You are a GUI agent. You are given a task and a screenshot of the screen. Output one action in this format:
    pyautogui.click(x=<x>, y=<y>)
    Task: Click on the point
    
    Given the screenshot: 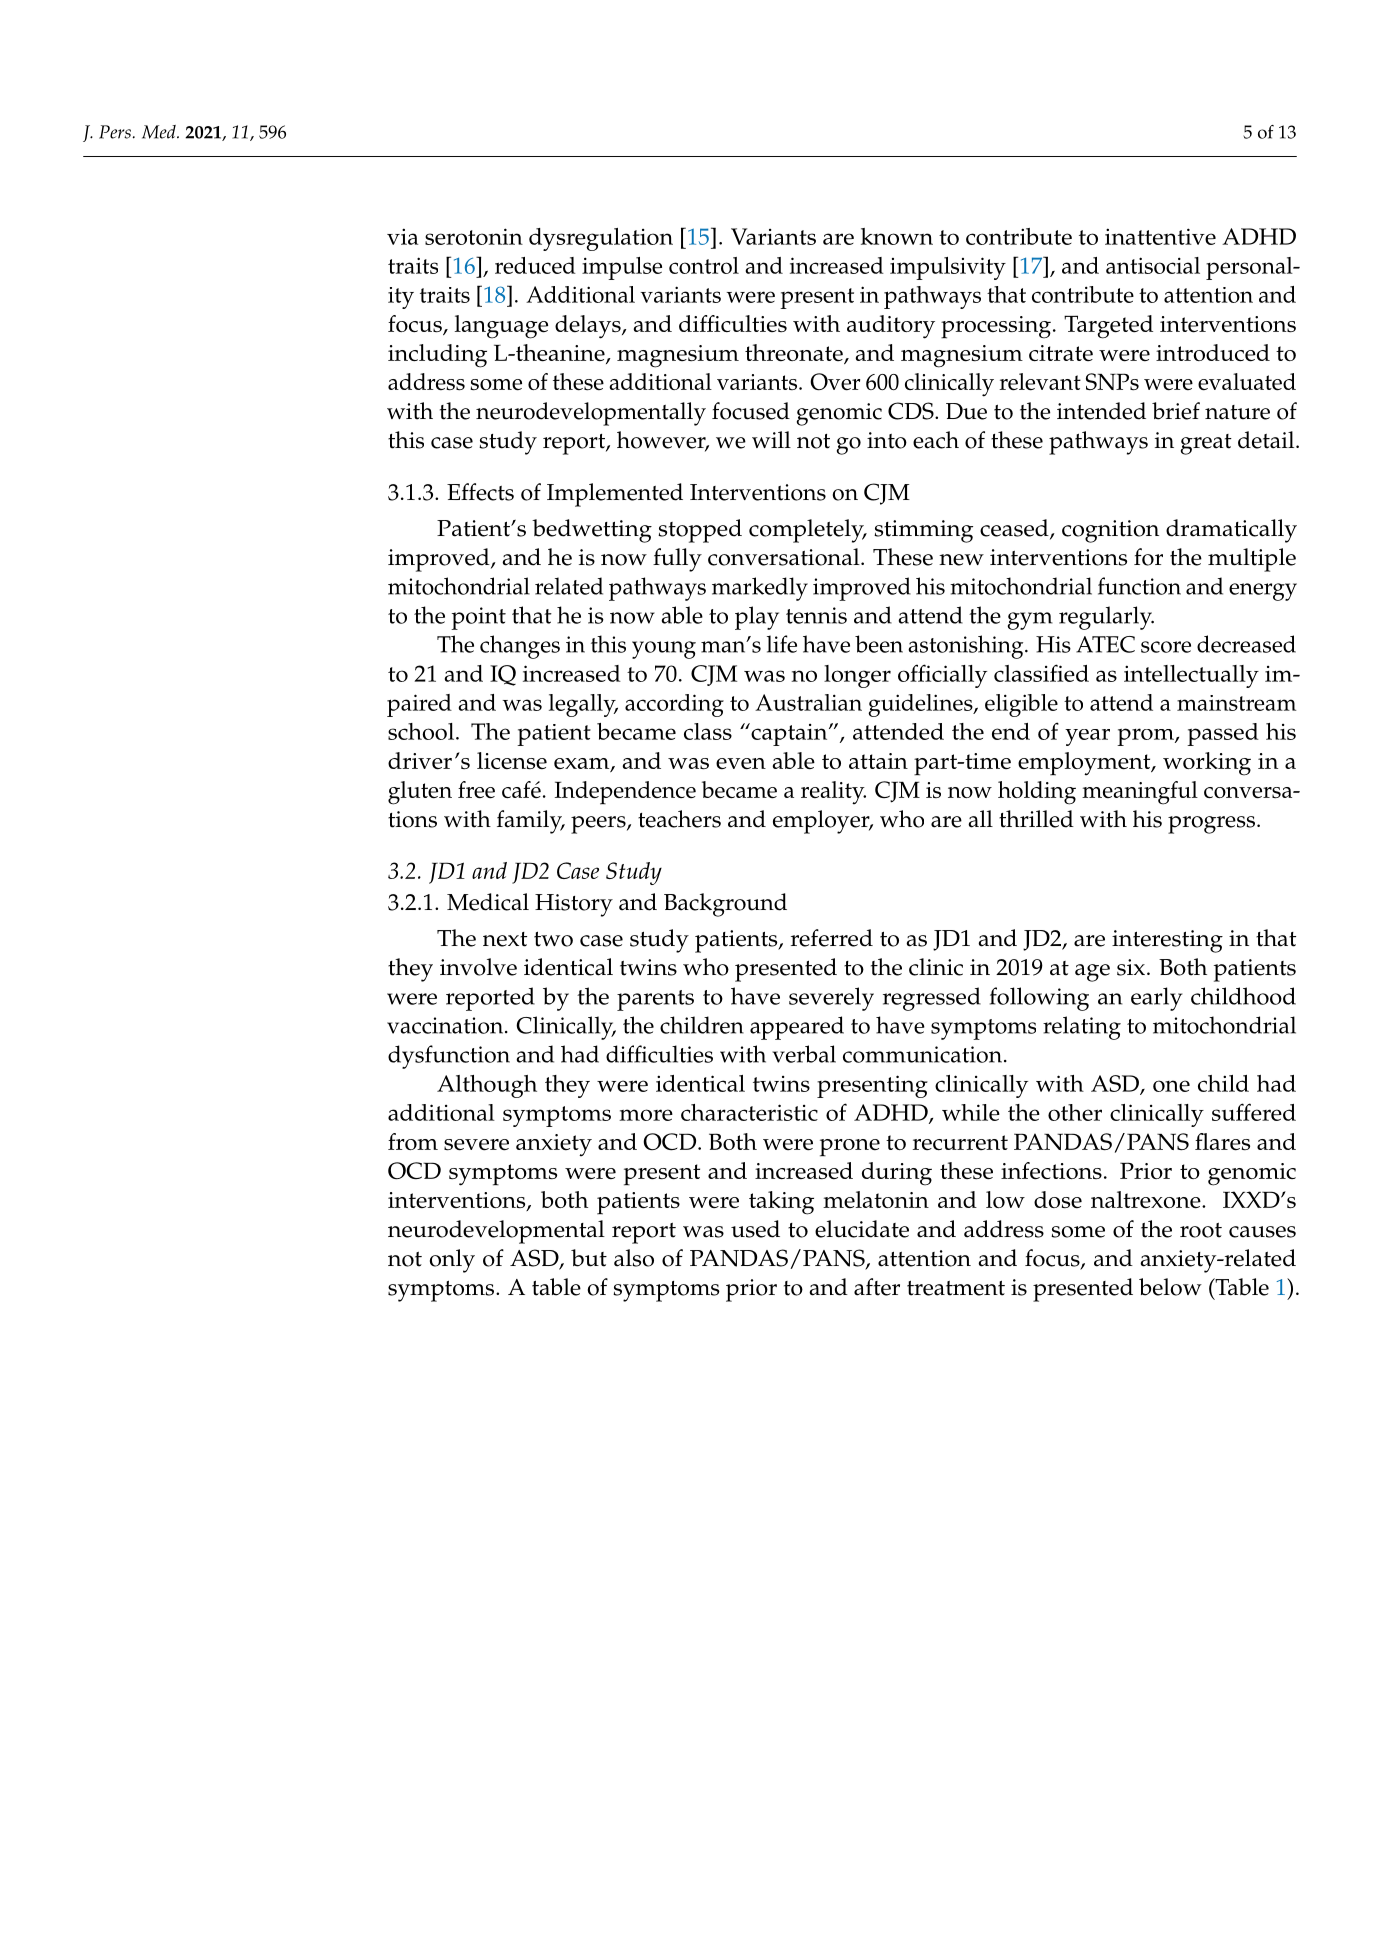 What is the action you would take?
    pyautogui.click(x=478, y=618)
